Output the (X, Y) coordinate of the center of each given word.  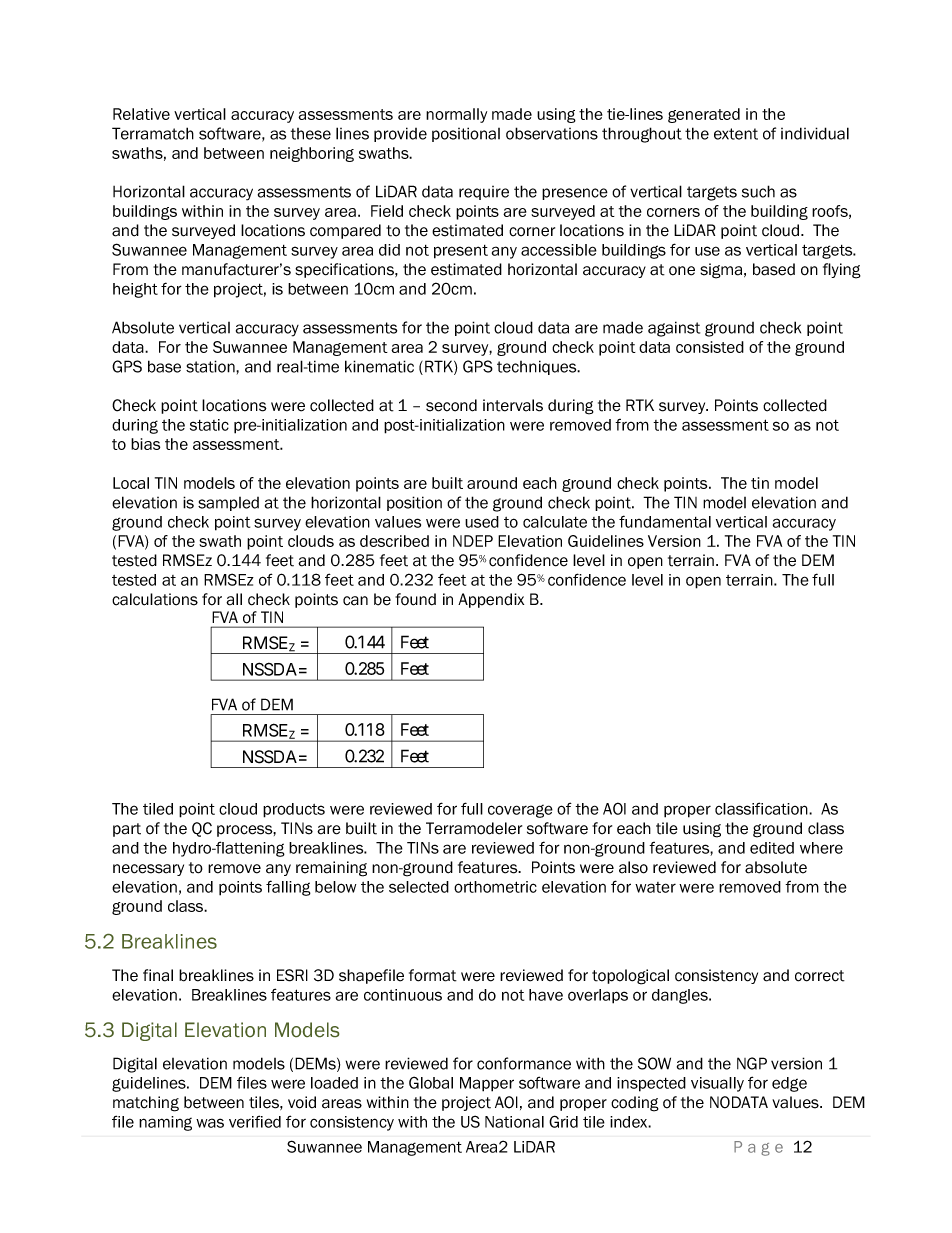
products (294, 810)
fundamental (665, 521)
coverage (520, 811)
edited (772, 848)
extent (736, 134)
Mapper (487, 1084)
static (209, 425)
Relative (141, 114)
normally (456, 115)
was (210, 1123)
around (492, 483)
